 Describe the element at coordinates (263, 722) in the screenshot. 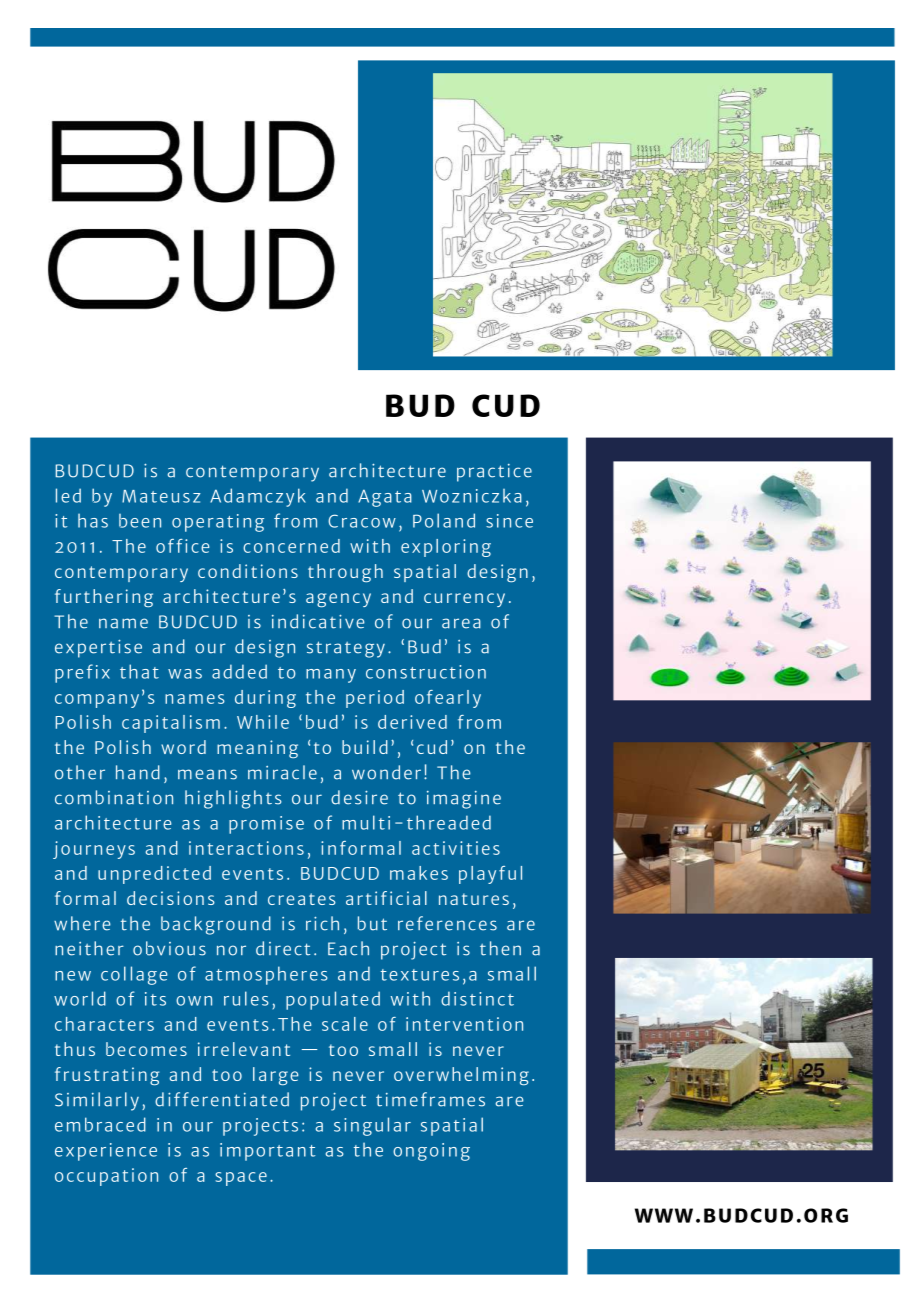

I see `While` at that location.
